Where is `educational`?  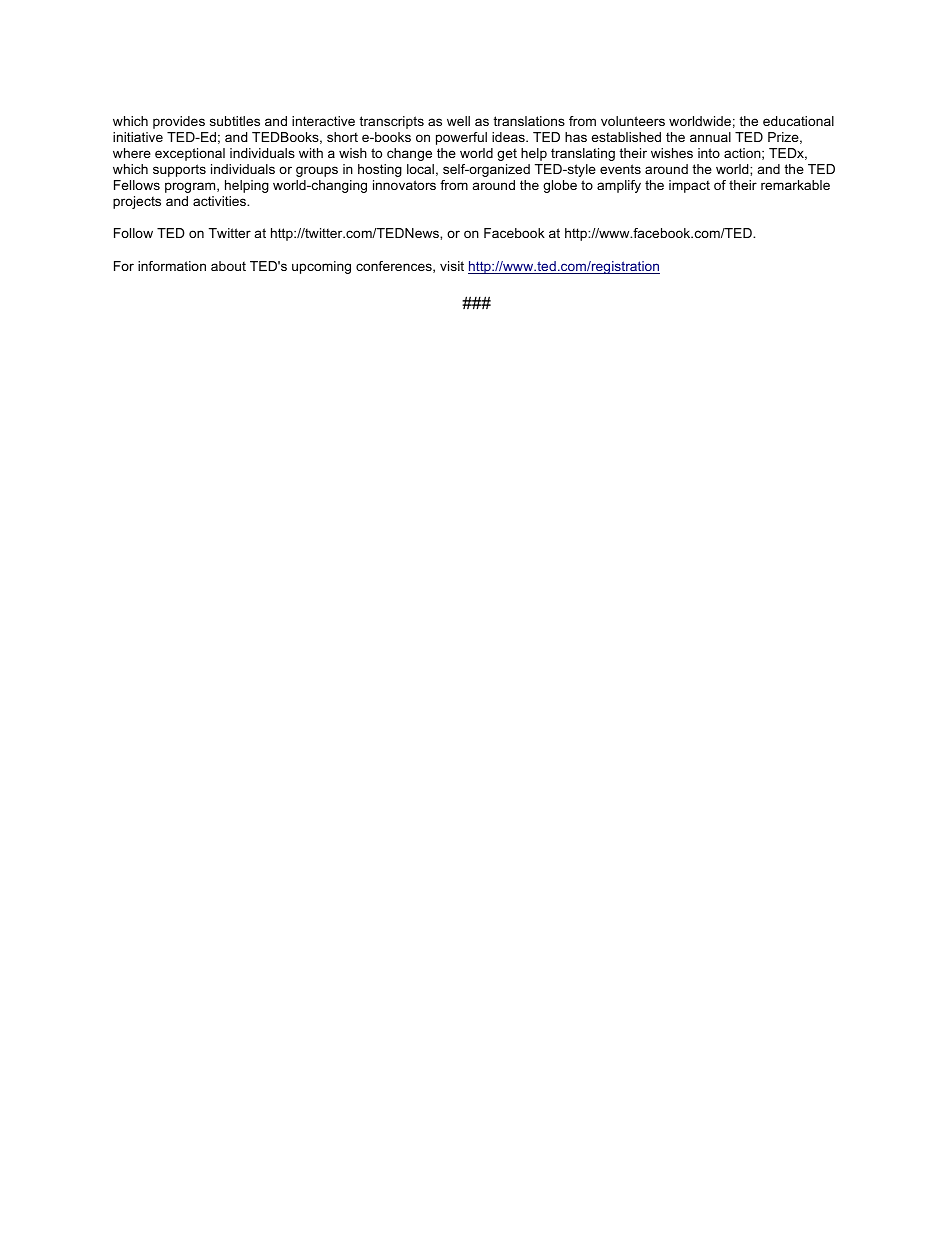 educational is located at coordinates (798, 121).
